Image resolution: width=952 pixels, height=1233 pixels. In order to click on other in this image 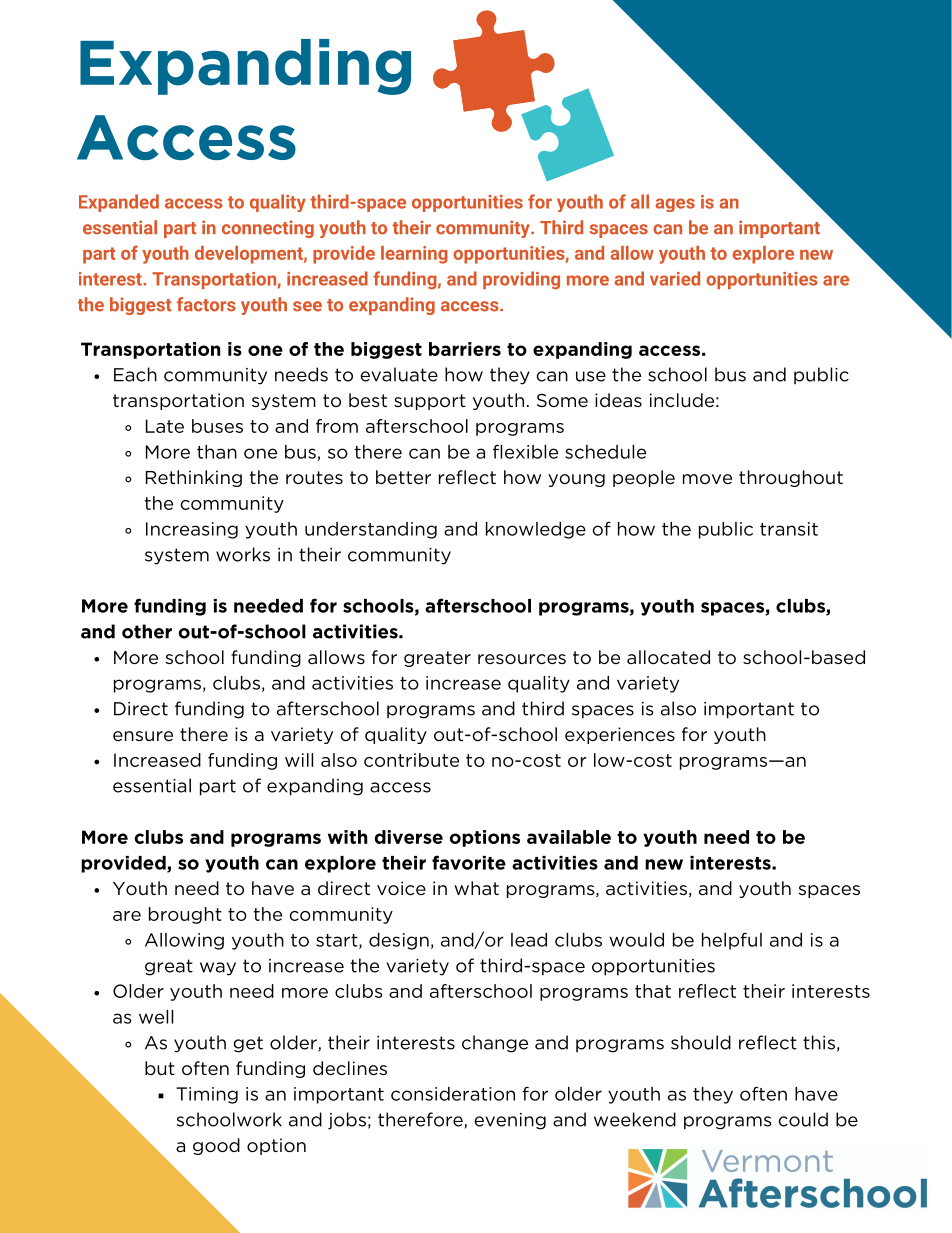, I will do `click(147, 631)`.
